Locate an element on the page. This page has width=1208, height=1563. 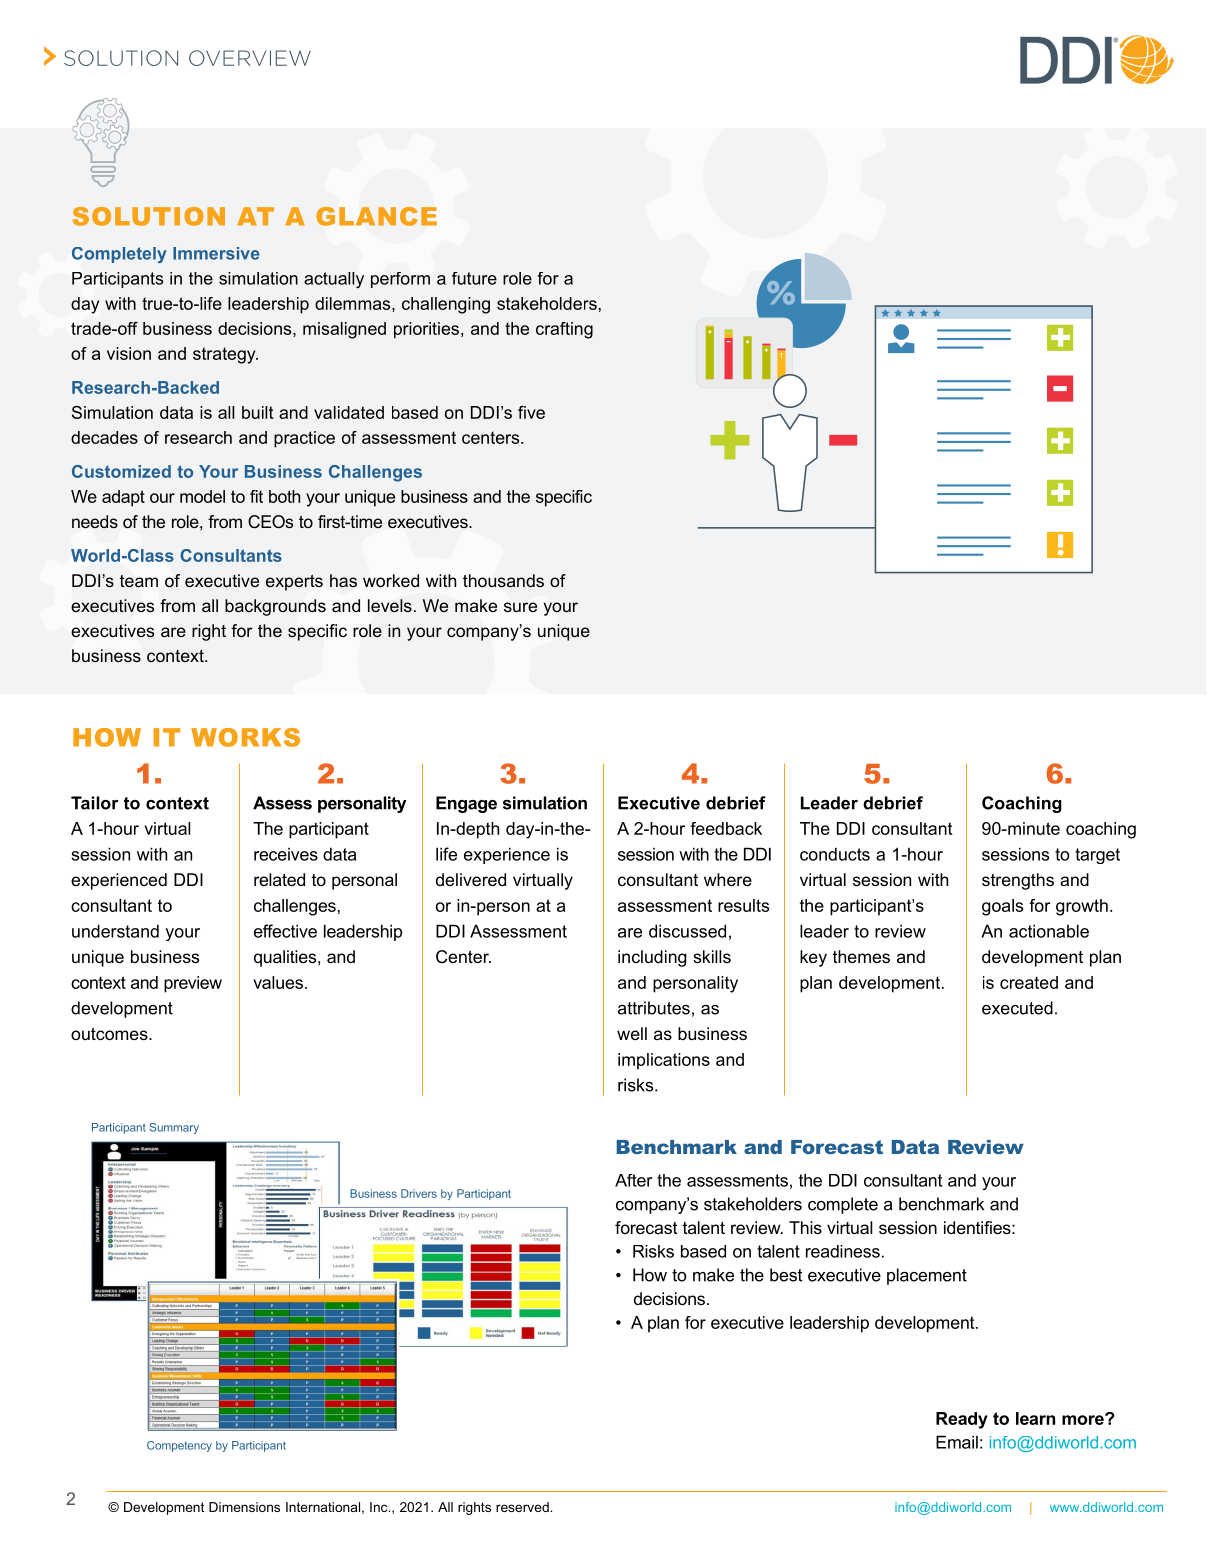
executed is located at coordinates (1017, 1008).
